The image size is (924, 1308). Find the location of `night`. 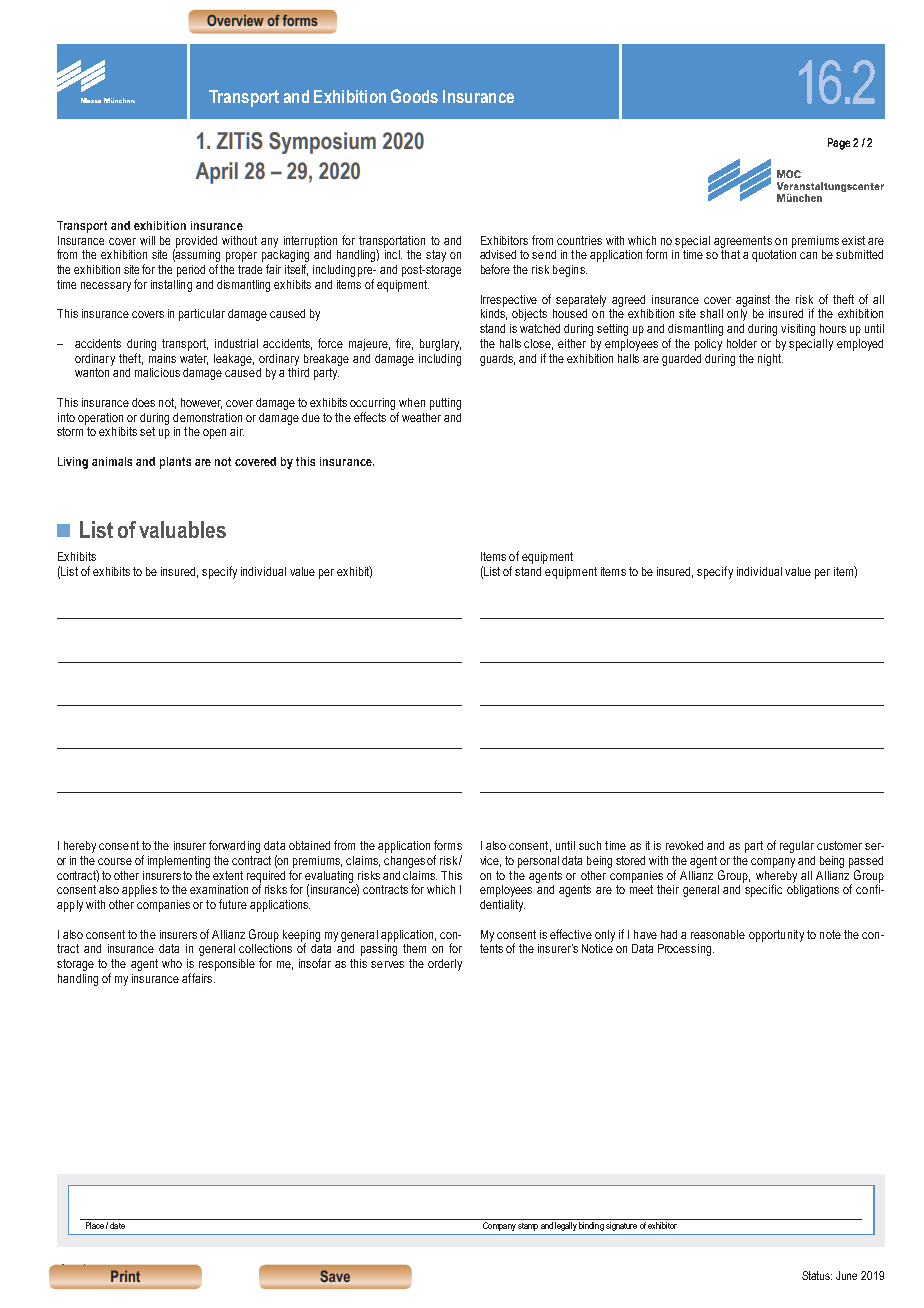

night is located at coordinates (770, 360).
